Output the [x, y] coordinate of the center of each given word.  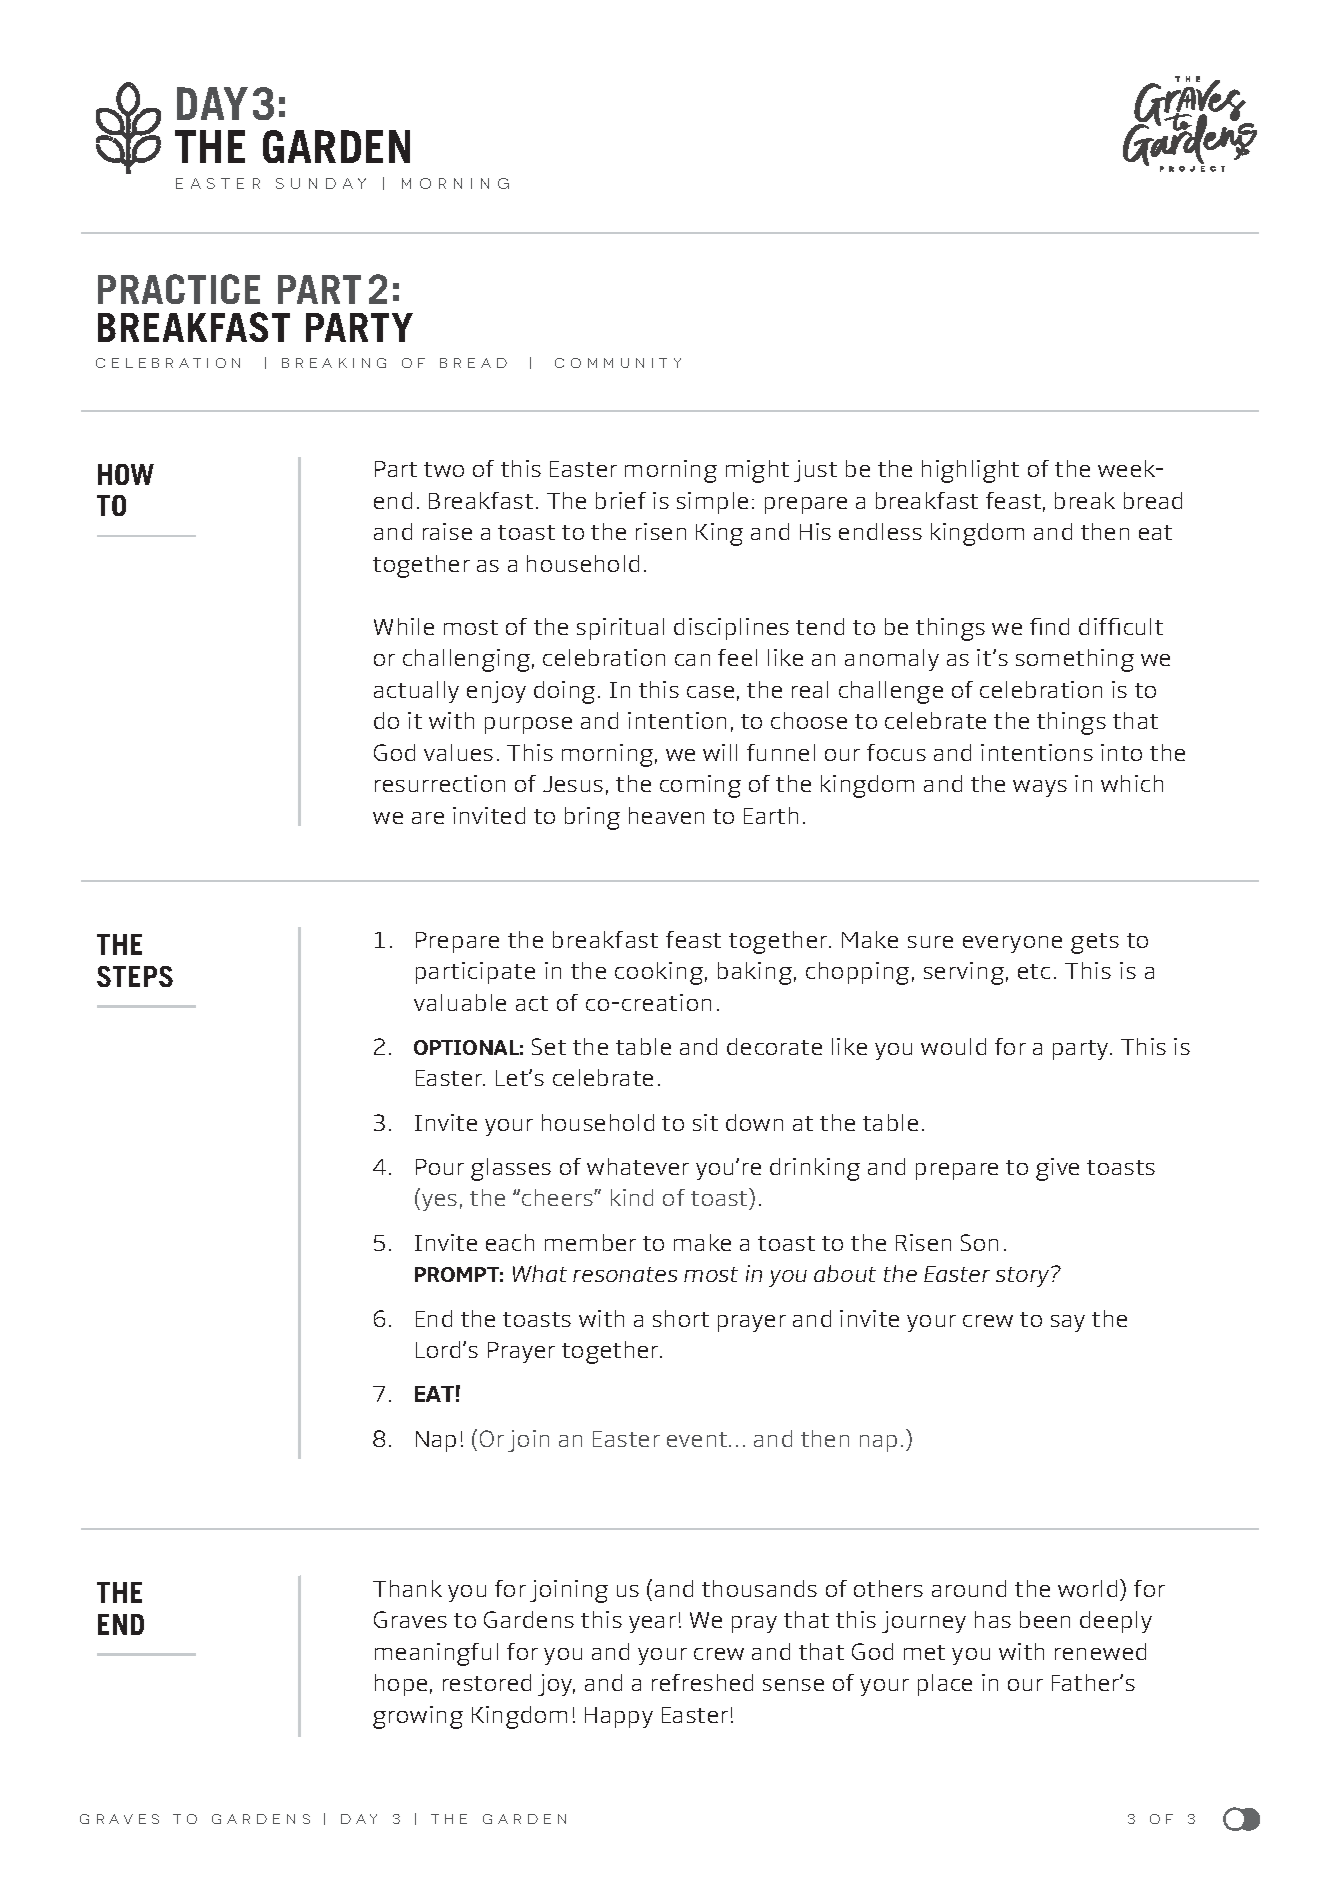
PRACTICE [179, 289]
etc [1034, 971]
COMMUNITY [618, 363]
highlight [970, 471]
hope [401, 1685]
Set [549, 1046]
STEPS [135, 976]
